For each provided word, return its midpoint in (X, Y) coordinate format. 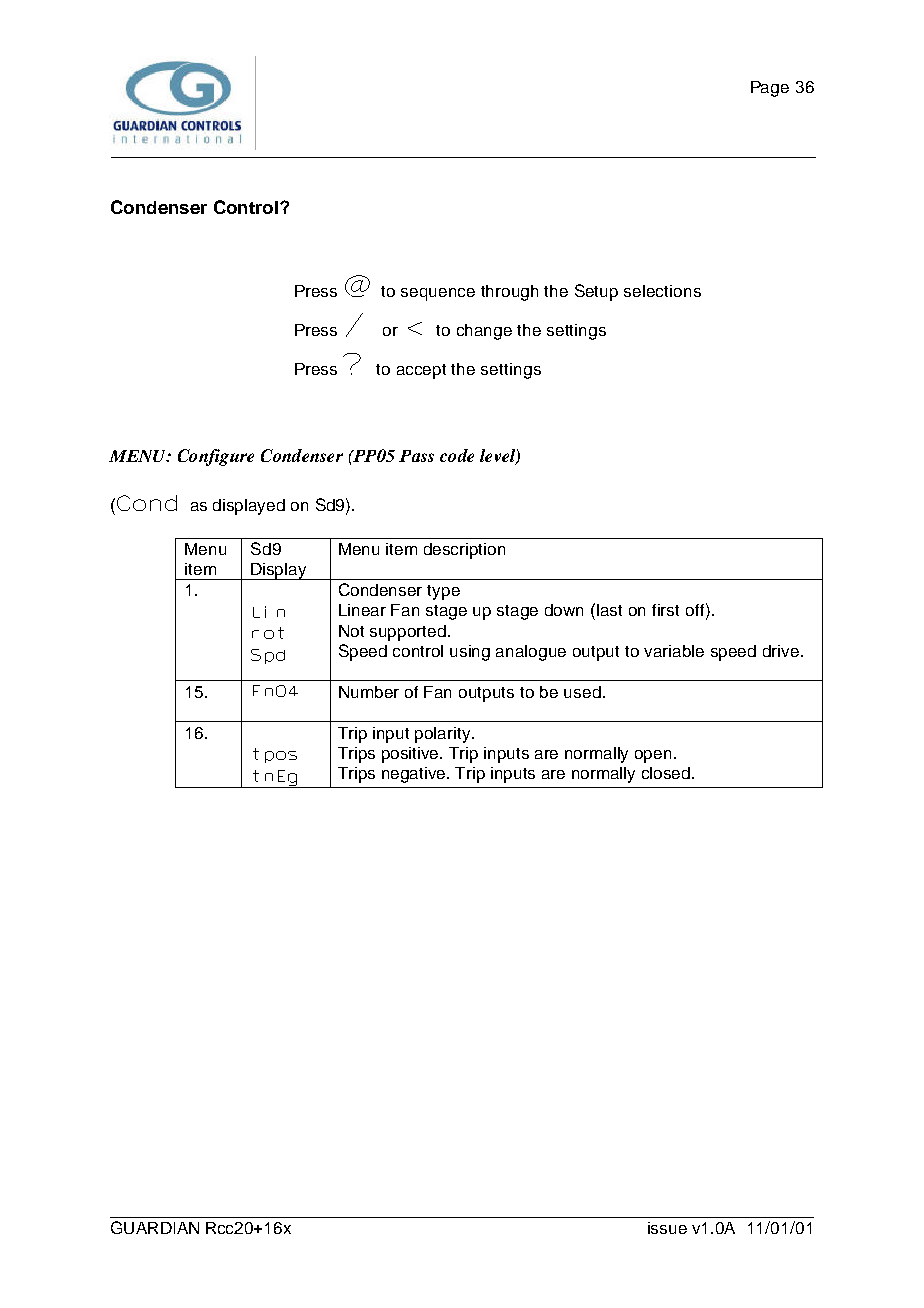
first (665, 610)
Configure (216, 457)
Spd (268, 656)
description (464, 551)
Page (770, 89)
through (509, 293)
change (484, 332)
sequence (438, 294)
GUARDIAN (155, 1227)
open (653, 756)
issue (667, 1228)
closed (667, 773)
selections (662, 291)
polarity (444, 735)
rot (268, 633)
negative (415, 775)
